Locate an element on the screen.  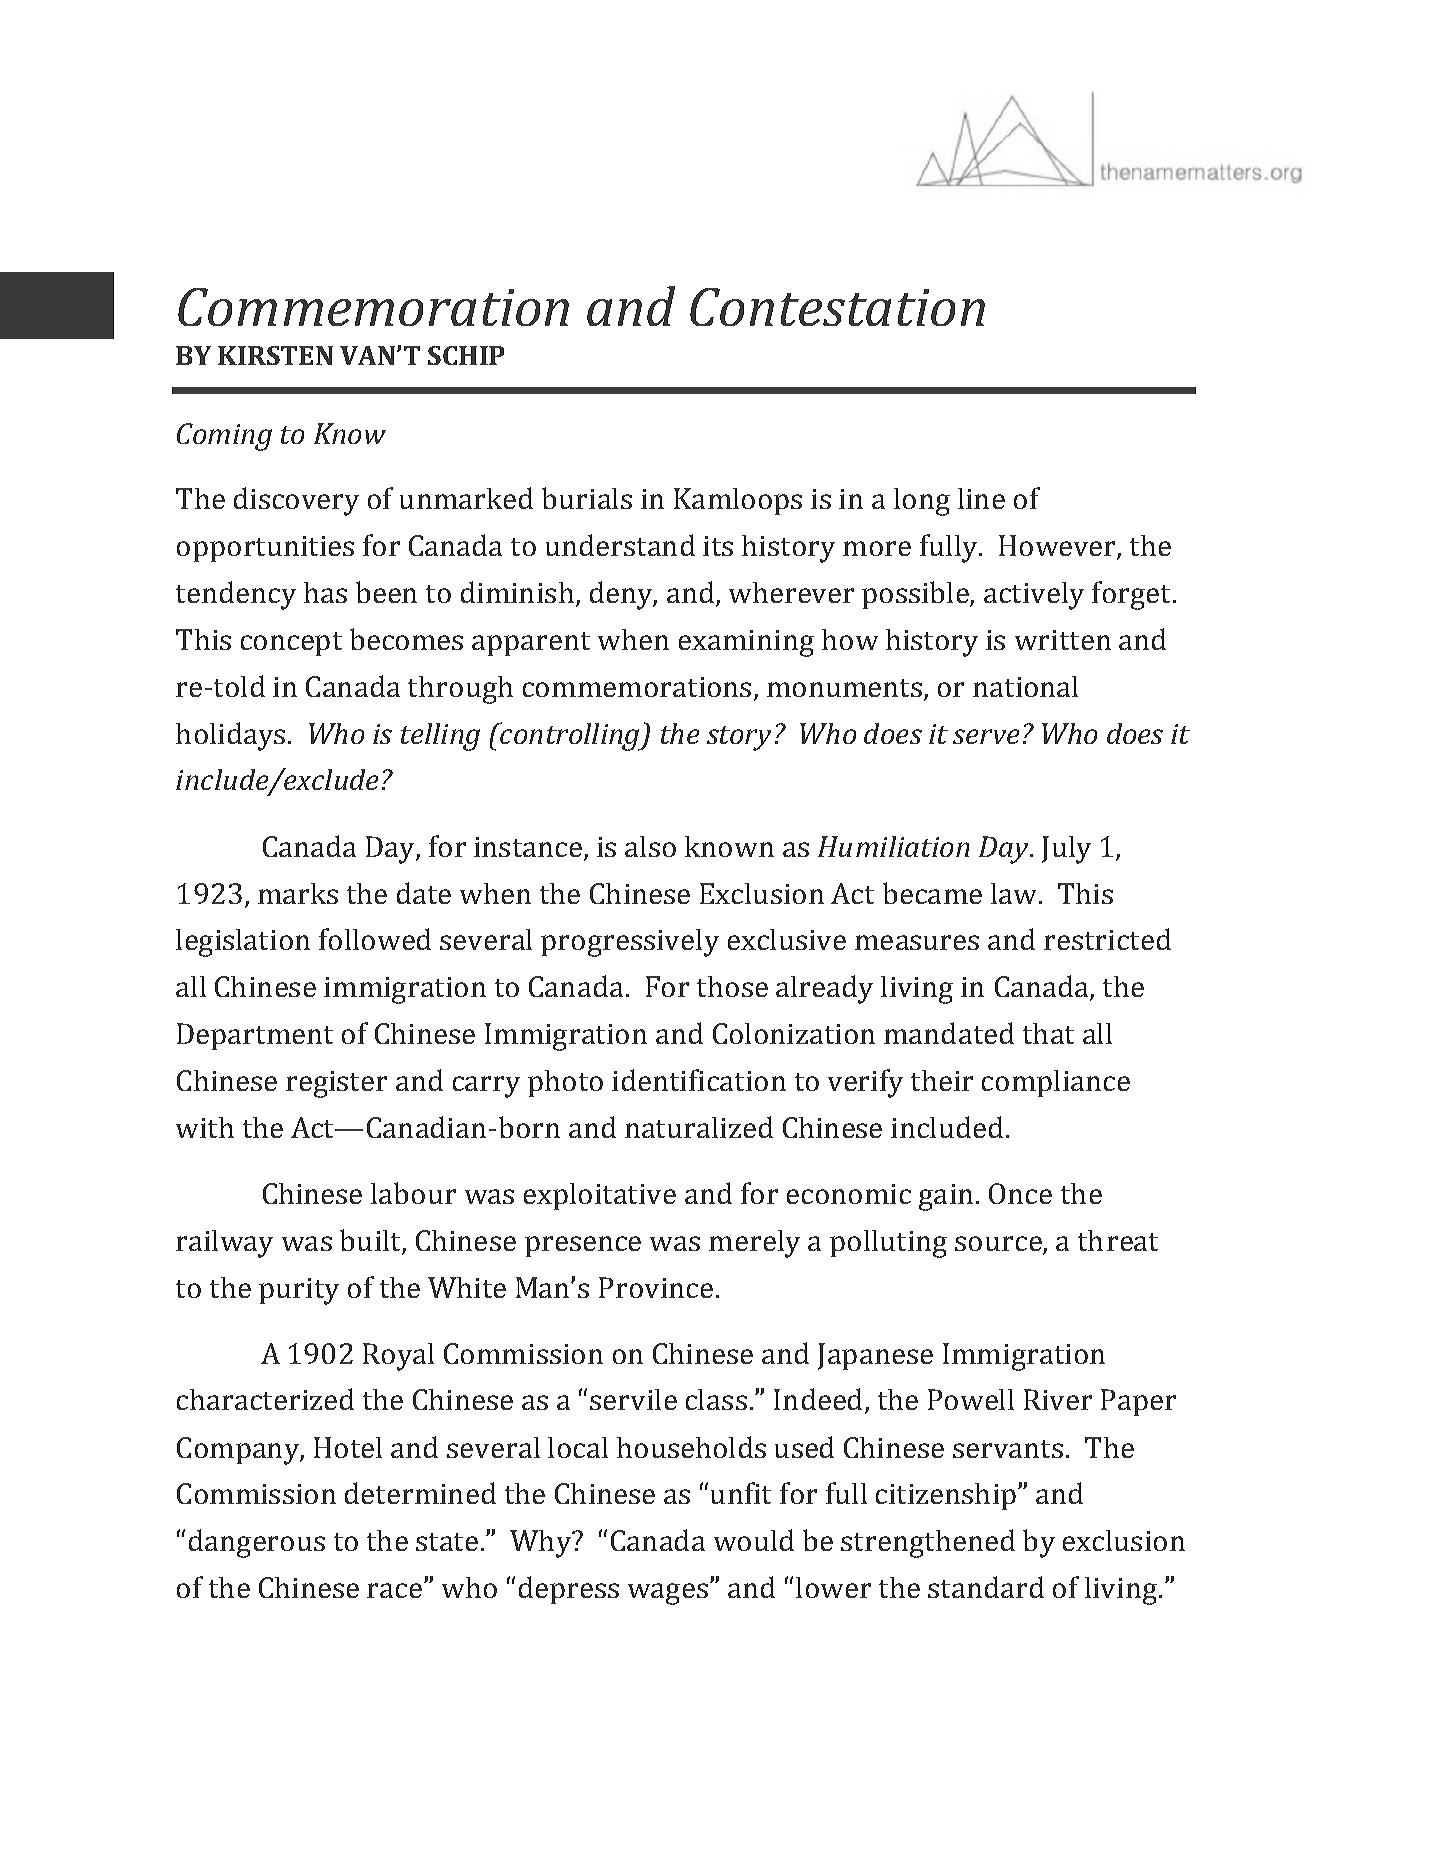
line is located at coordinates (981, 498).
